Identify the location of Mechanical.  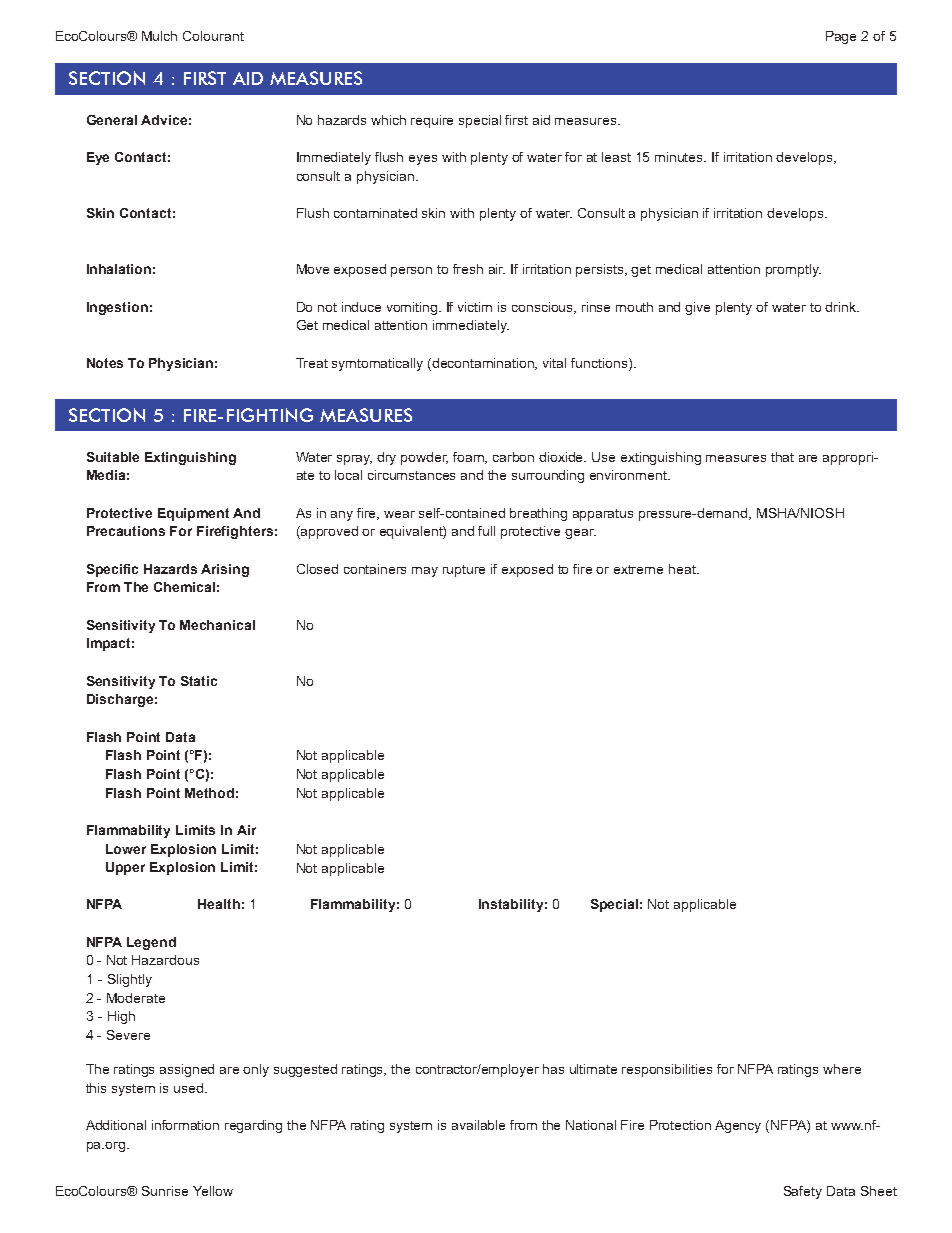
(217, 625).
